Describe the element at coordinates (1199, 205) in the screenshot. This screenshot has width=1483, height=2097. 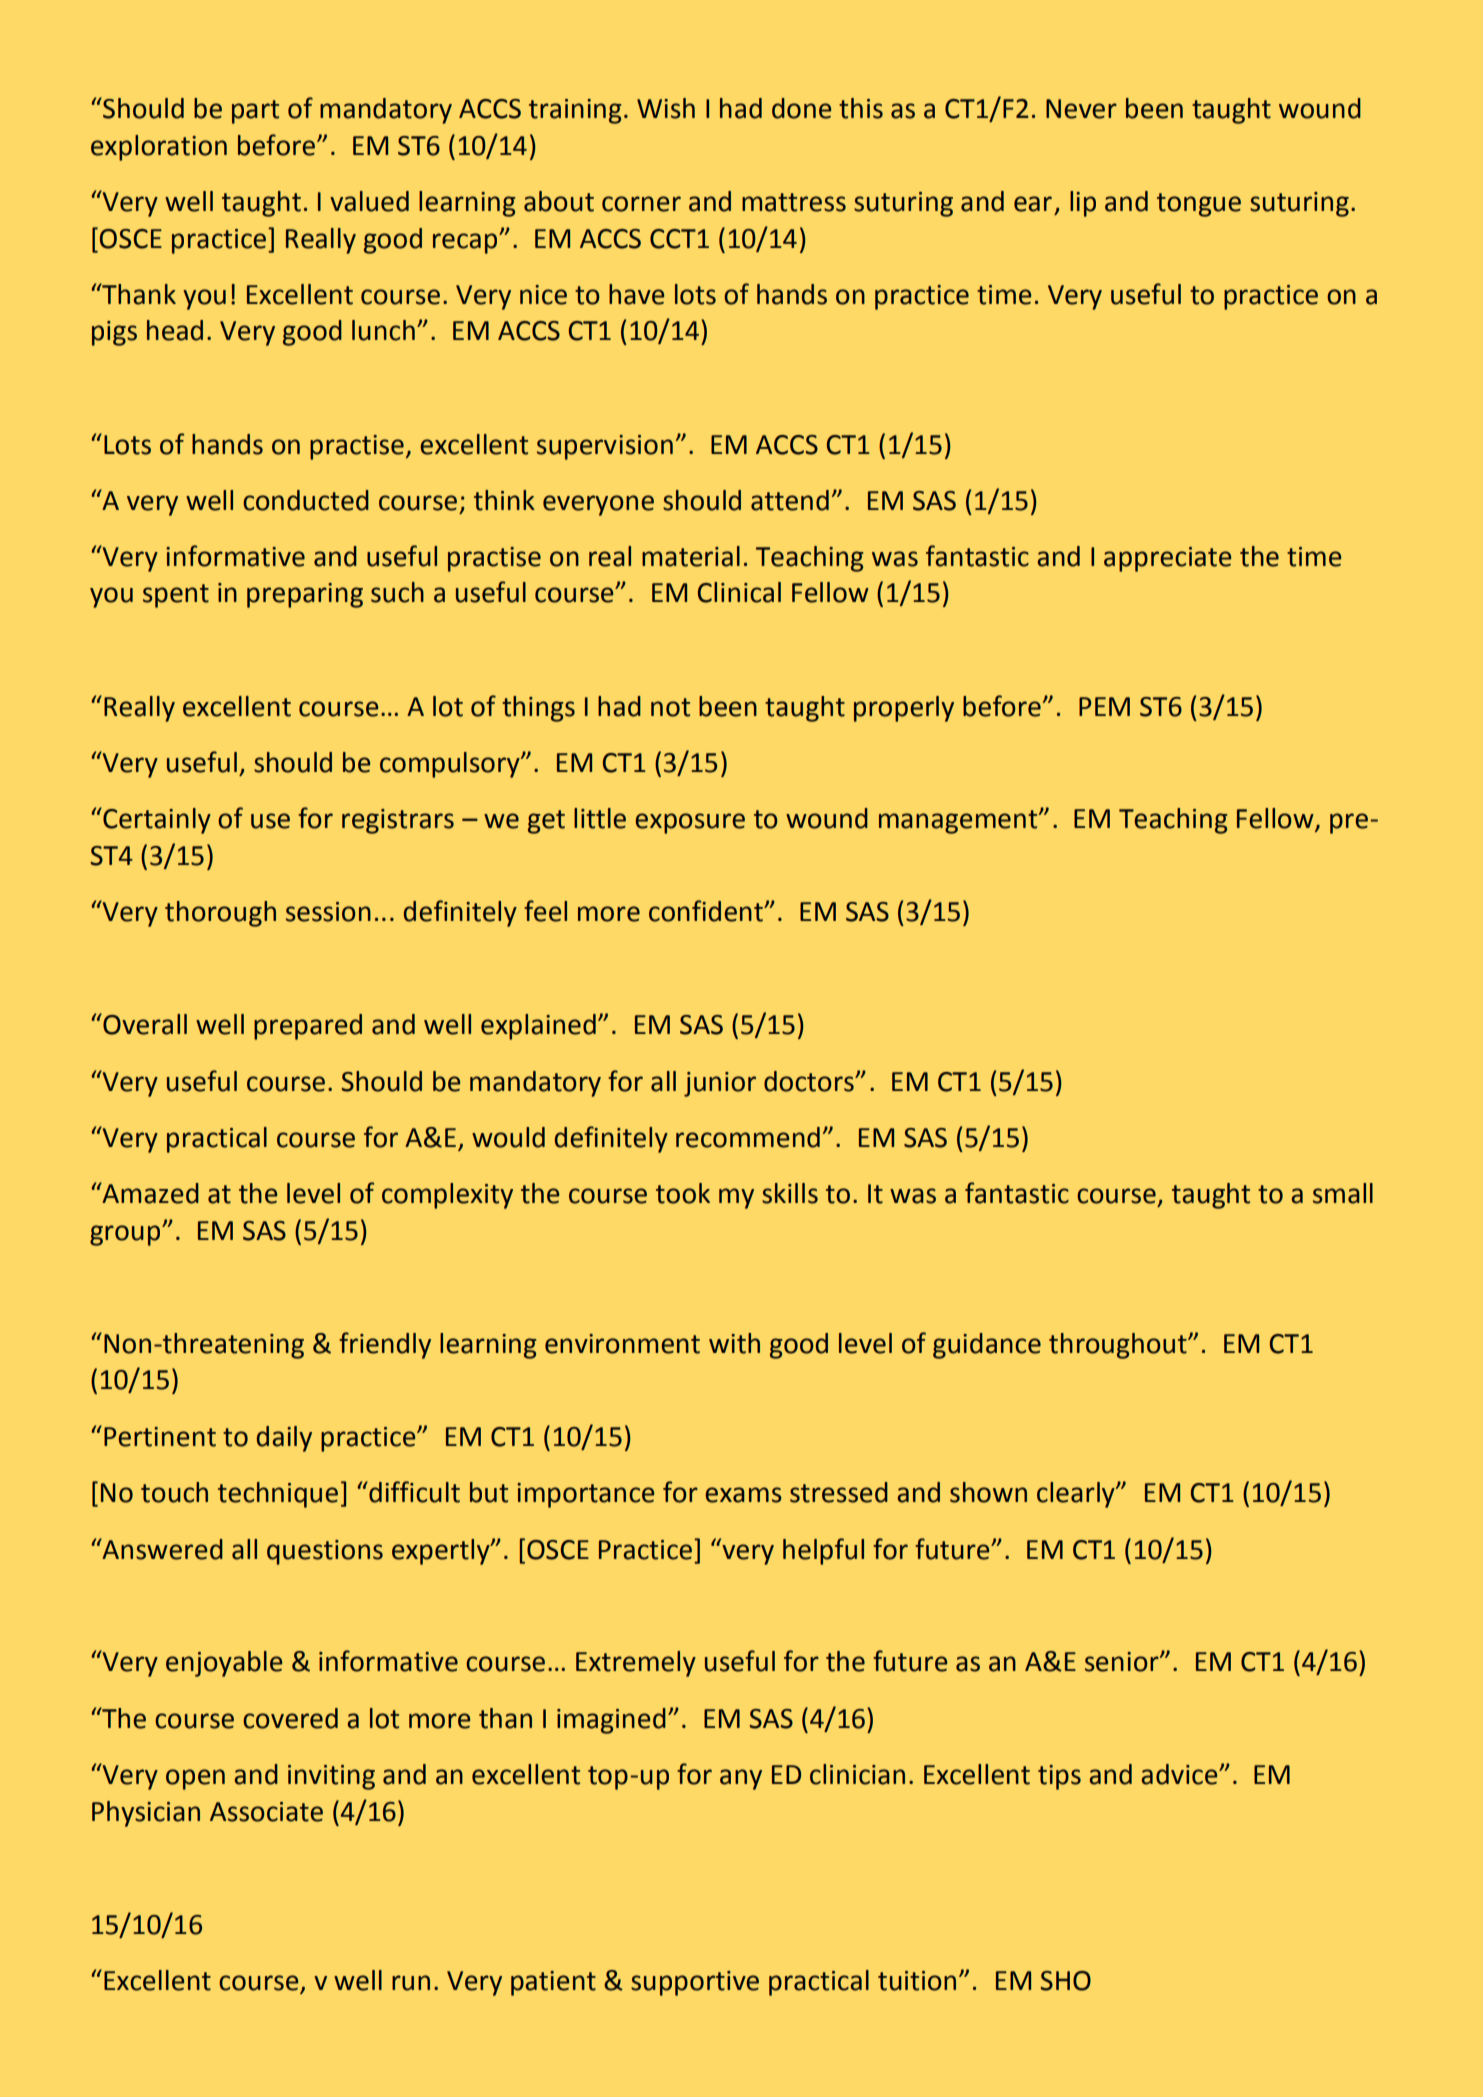
I see `tongue` at that location.
